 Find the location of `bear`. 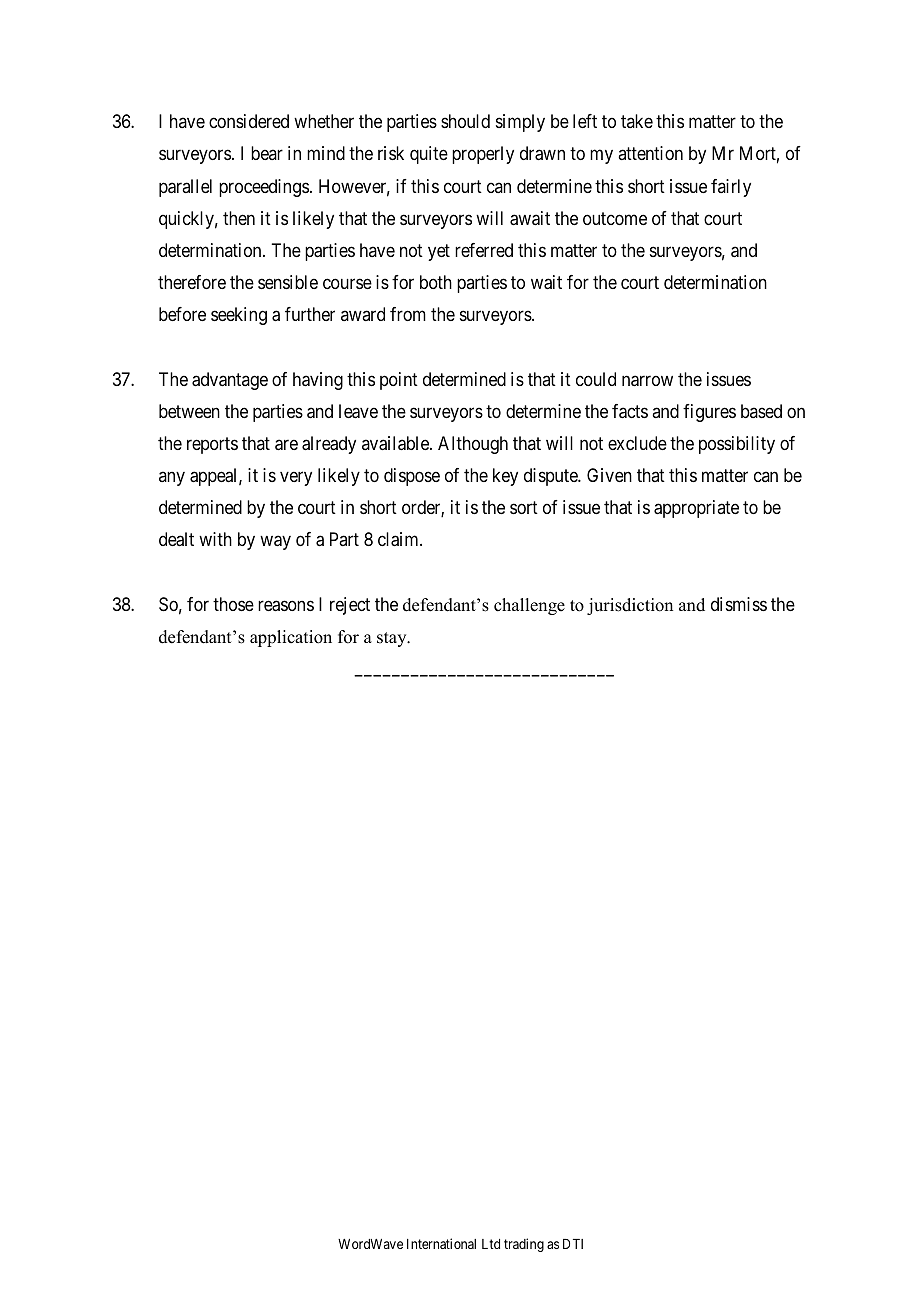

bear is located at coordinates (267, 153).
